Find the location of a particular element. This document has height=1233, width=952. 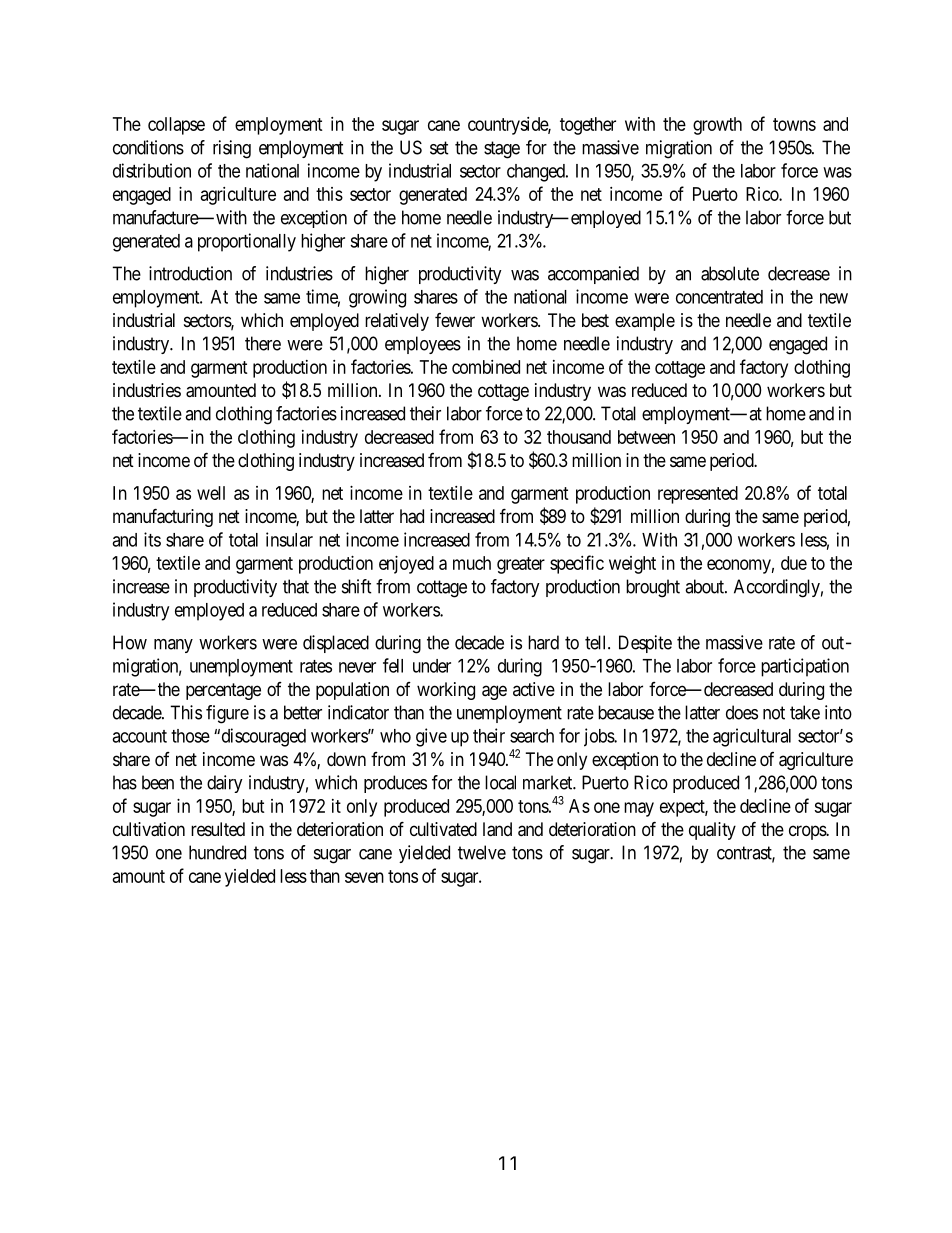

represented is located at coordinates (698, 495).
